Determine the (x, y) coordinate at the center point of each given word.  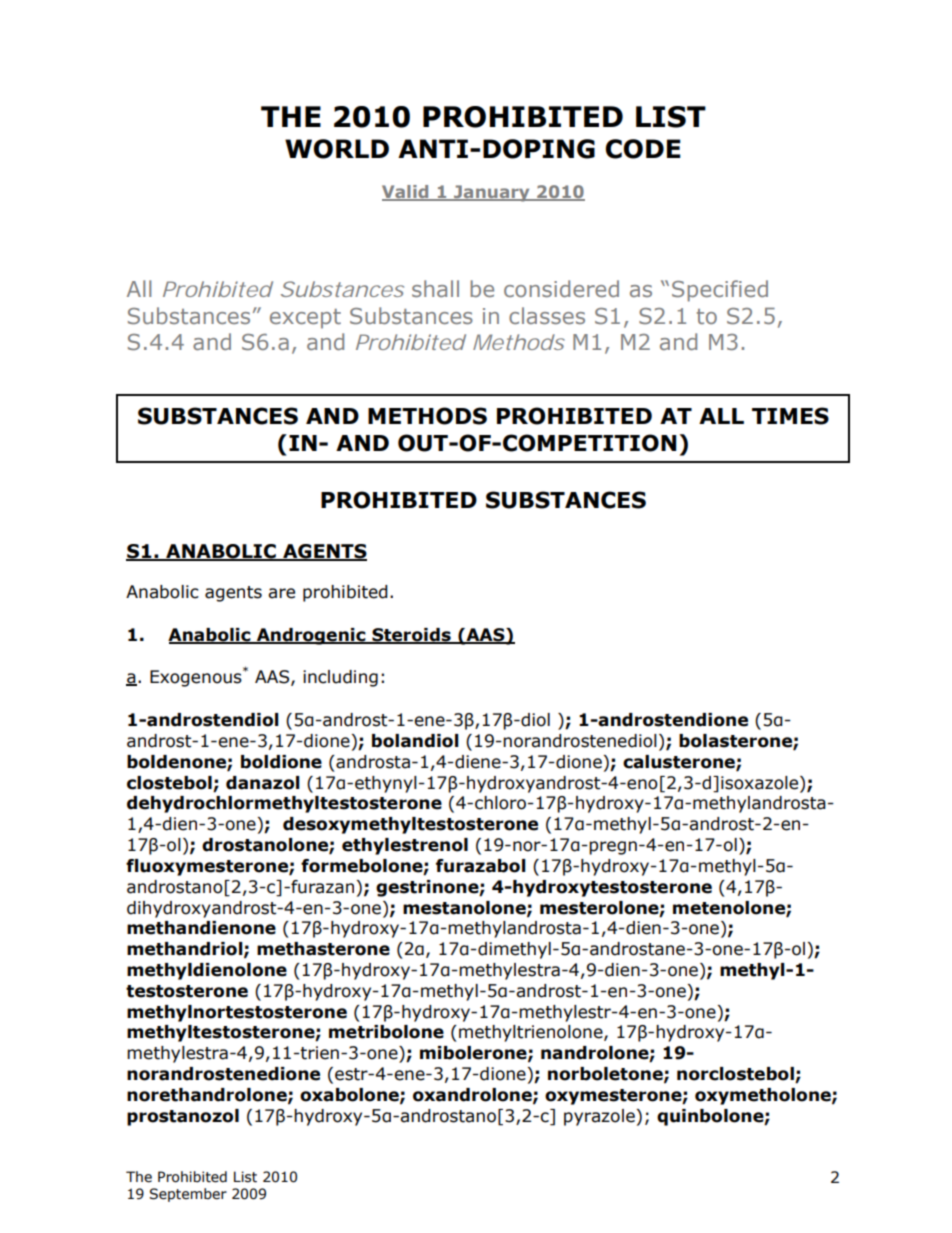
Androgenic (311, 636)
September (188, 1195)
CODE (643, 149)
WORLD (337, 149)
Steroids (411, 636)
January (492, 193)
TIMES (790, 416)
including (340, 678)
